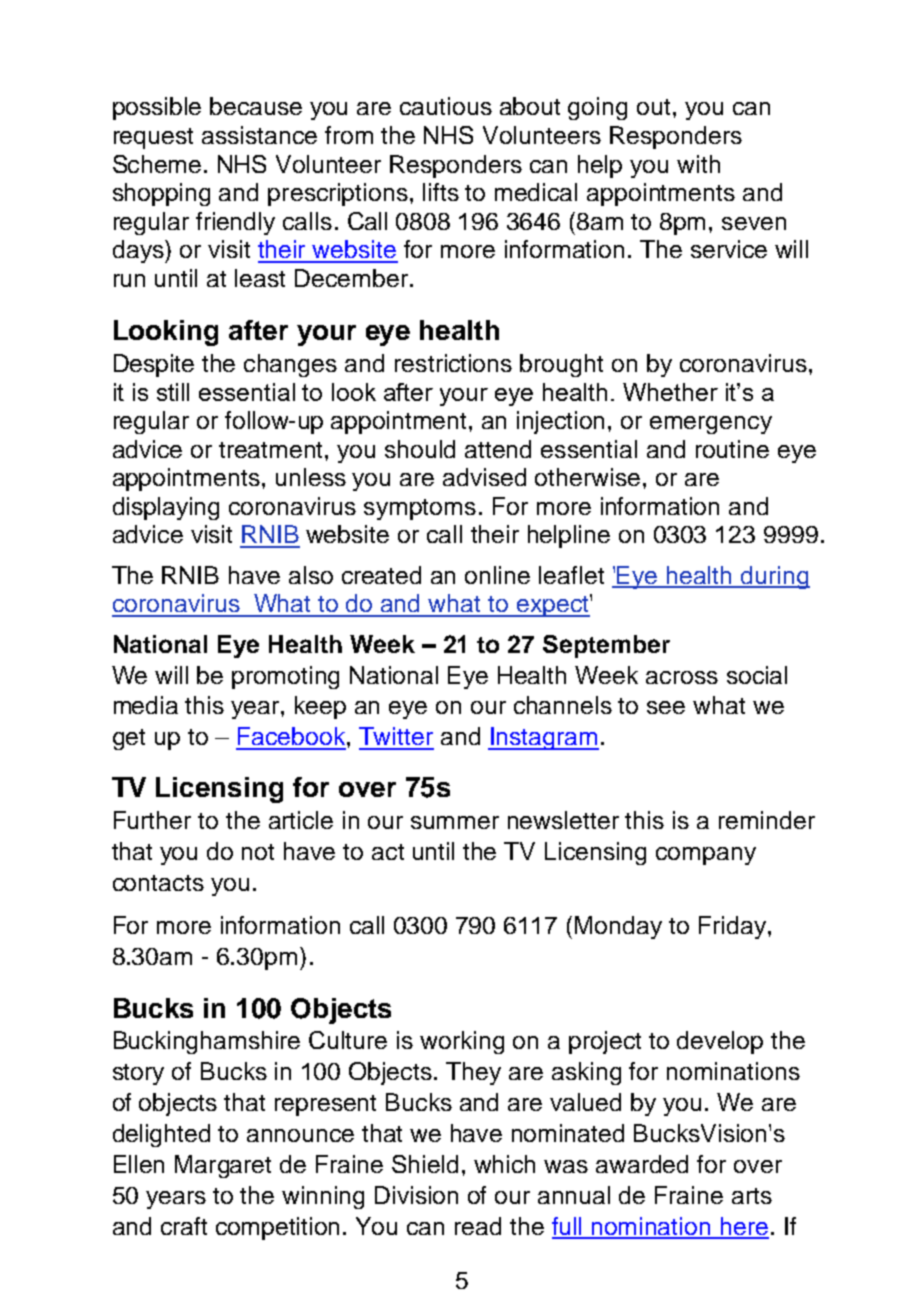 This screenshot has height=1308, width=924. What do you see at coordinates (497, 575) in the screenshot?
I see `online` at bounding box center [497, 575].
